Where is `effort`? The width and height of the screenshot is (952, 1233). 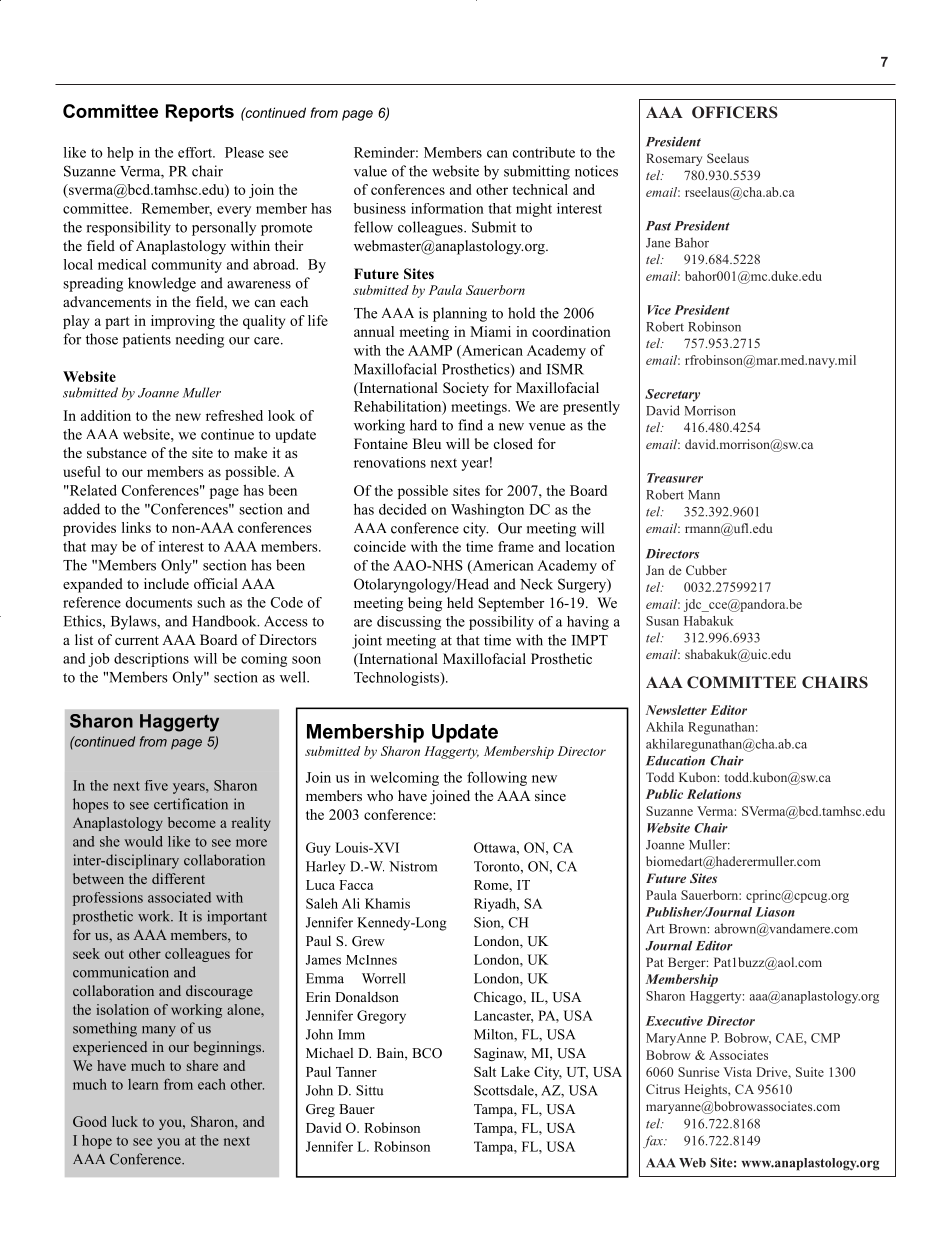
effort is located at coordinates (196, 152).
